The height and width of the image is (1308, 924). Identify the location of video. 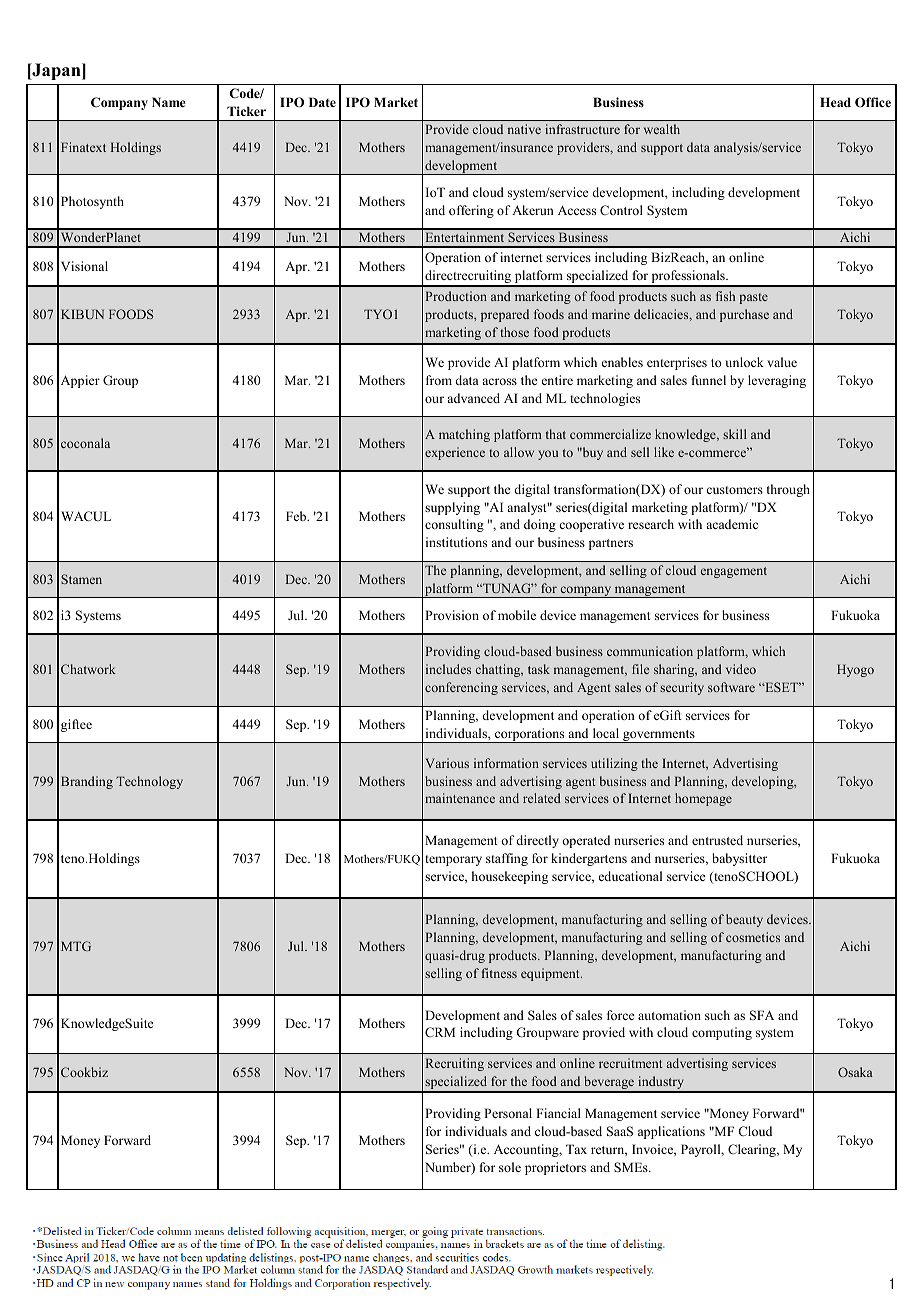
(741, 669).
